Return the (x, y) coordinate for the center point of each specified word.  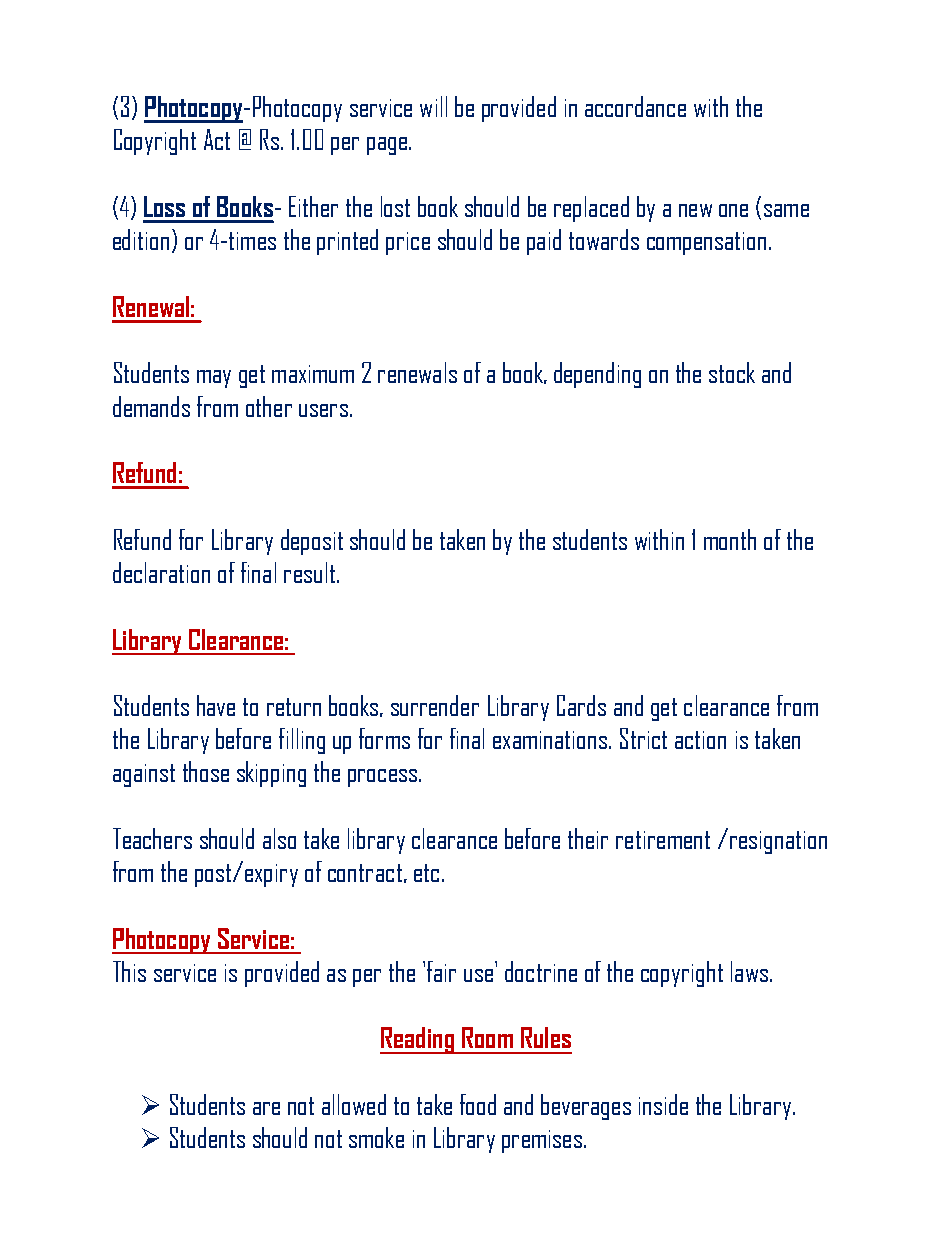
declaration (161, 572)
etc (426, 873)
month (730, 539)
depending (597, 375)
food (478, 1104)
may (214, 379)
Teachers (152, 838)
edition (141, 239)
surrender (435, 705)
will (433, 106)
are (266, 1108)
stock (732, 372)
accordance (635, 106)
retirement (663, 840)
